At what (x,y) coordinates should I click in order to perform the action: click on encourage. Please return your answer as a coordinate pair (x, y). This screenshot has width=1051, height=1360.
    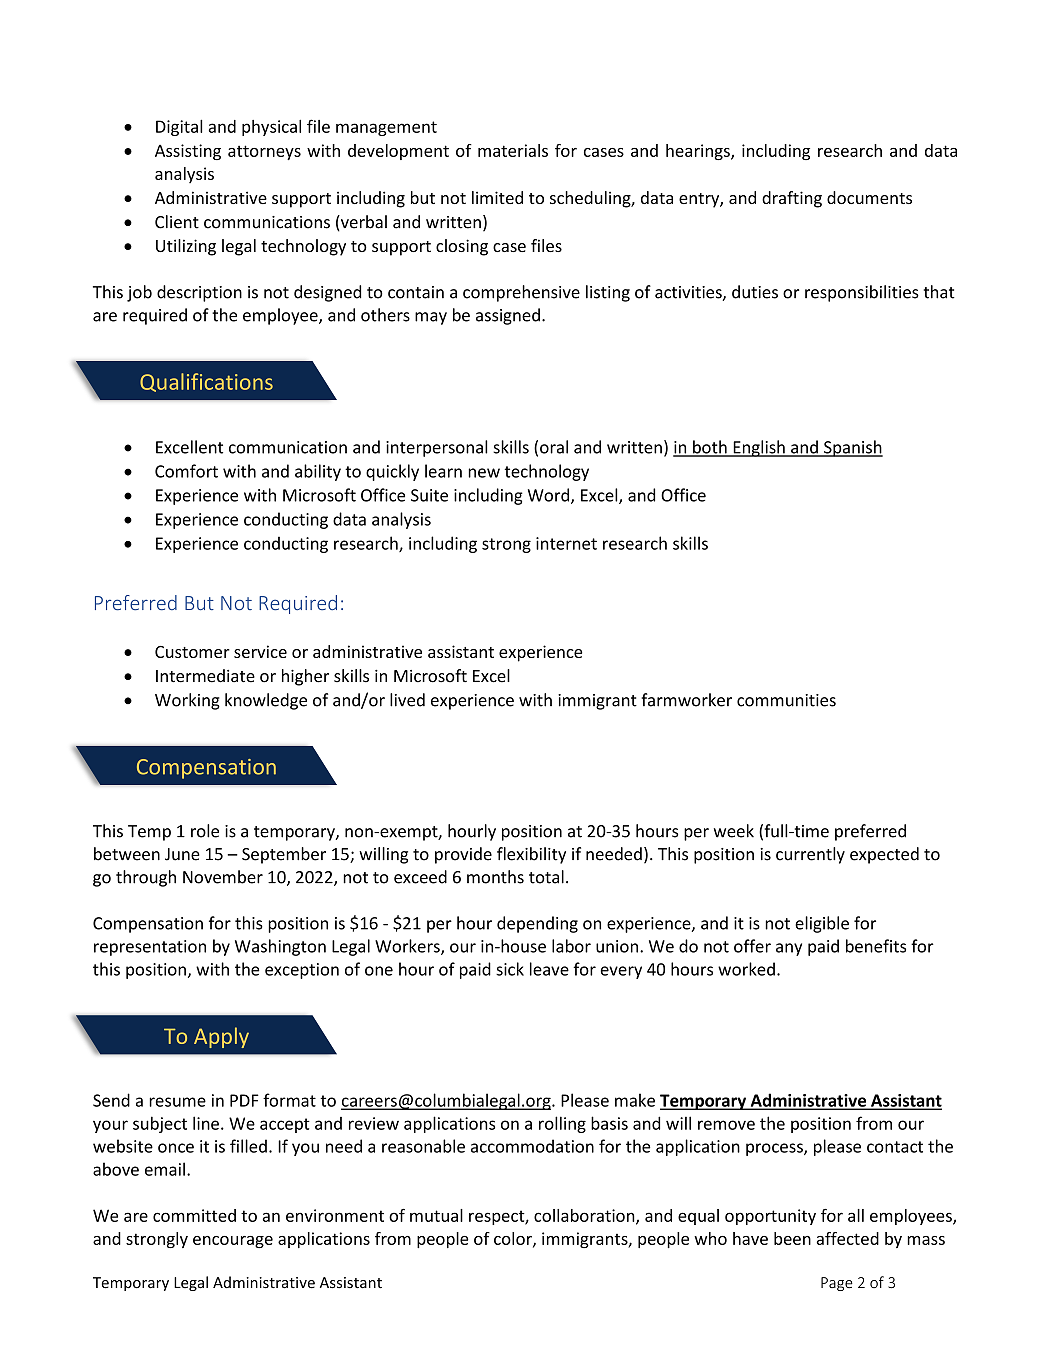
    Looking at the image, I should click on (233, 1242).
